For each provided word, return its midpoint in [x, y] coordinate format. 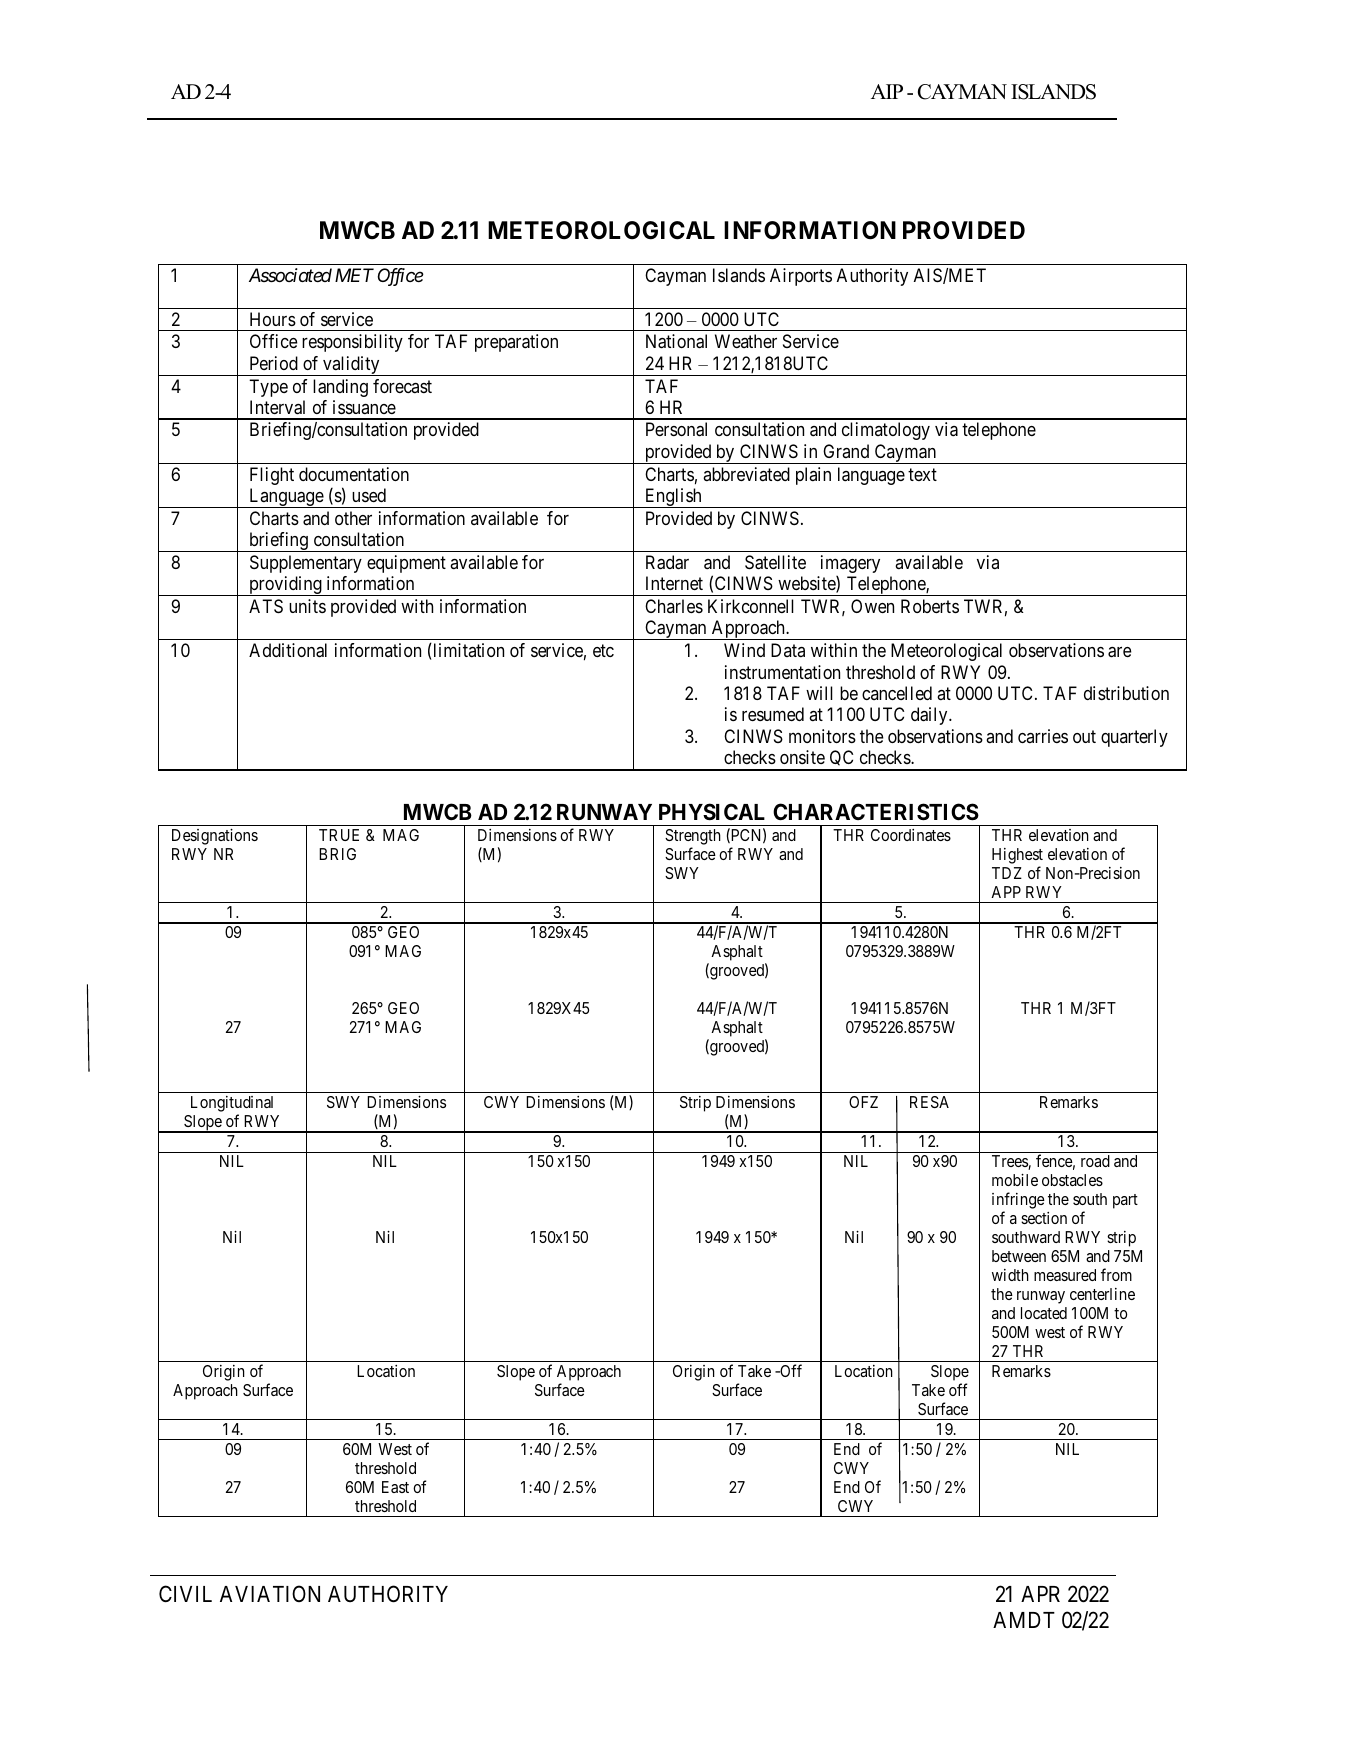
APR [1040, 1594]
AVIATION [270, 1593]
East [395, 1487]
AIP [887, 91]
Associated [290, 275]
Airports [801, 277]
